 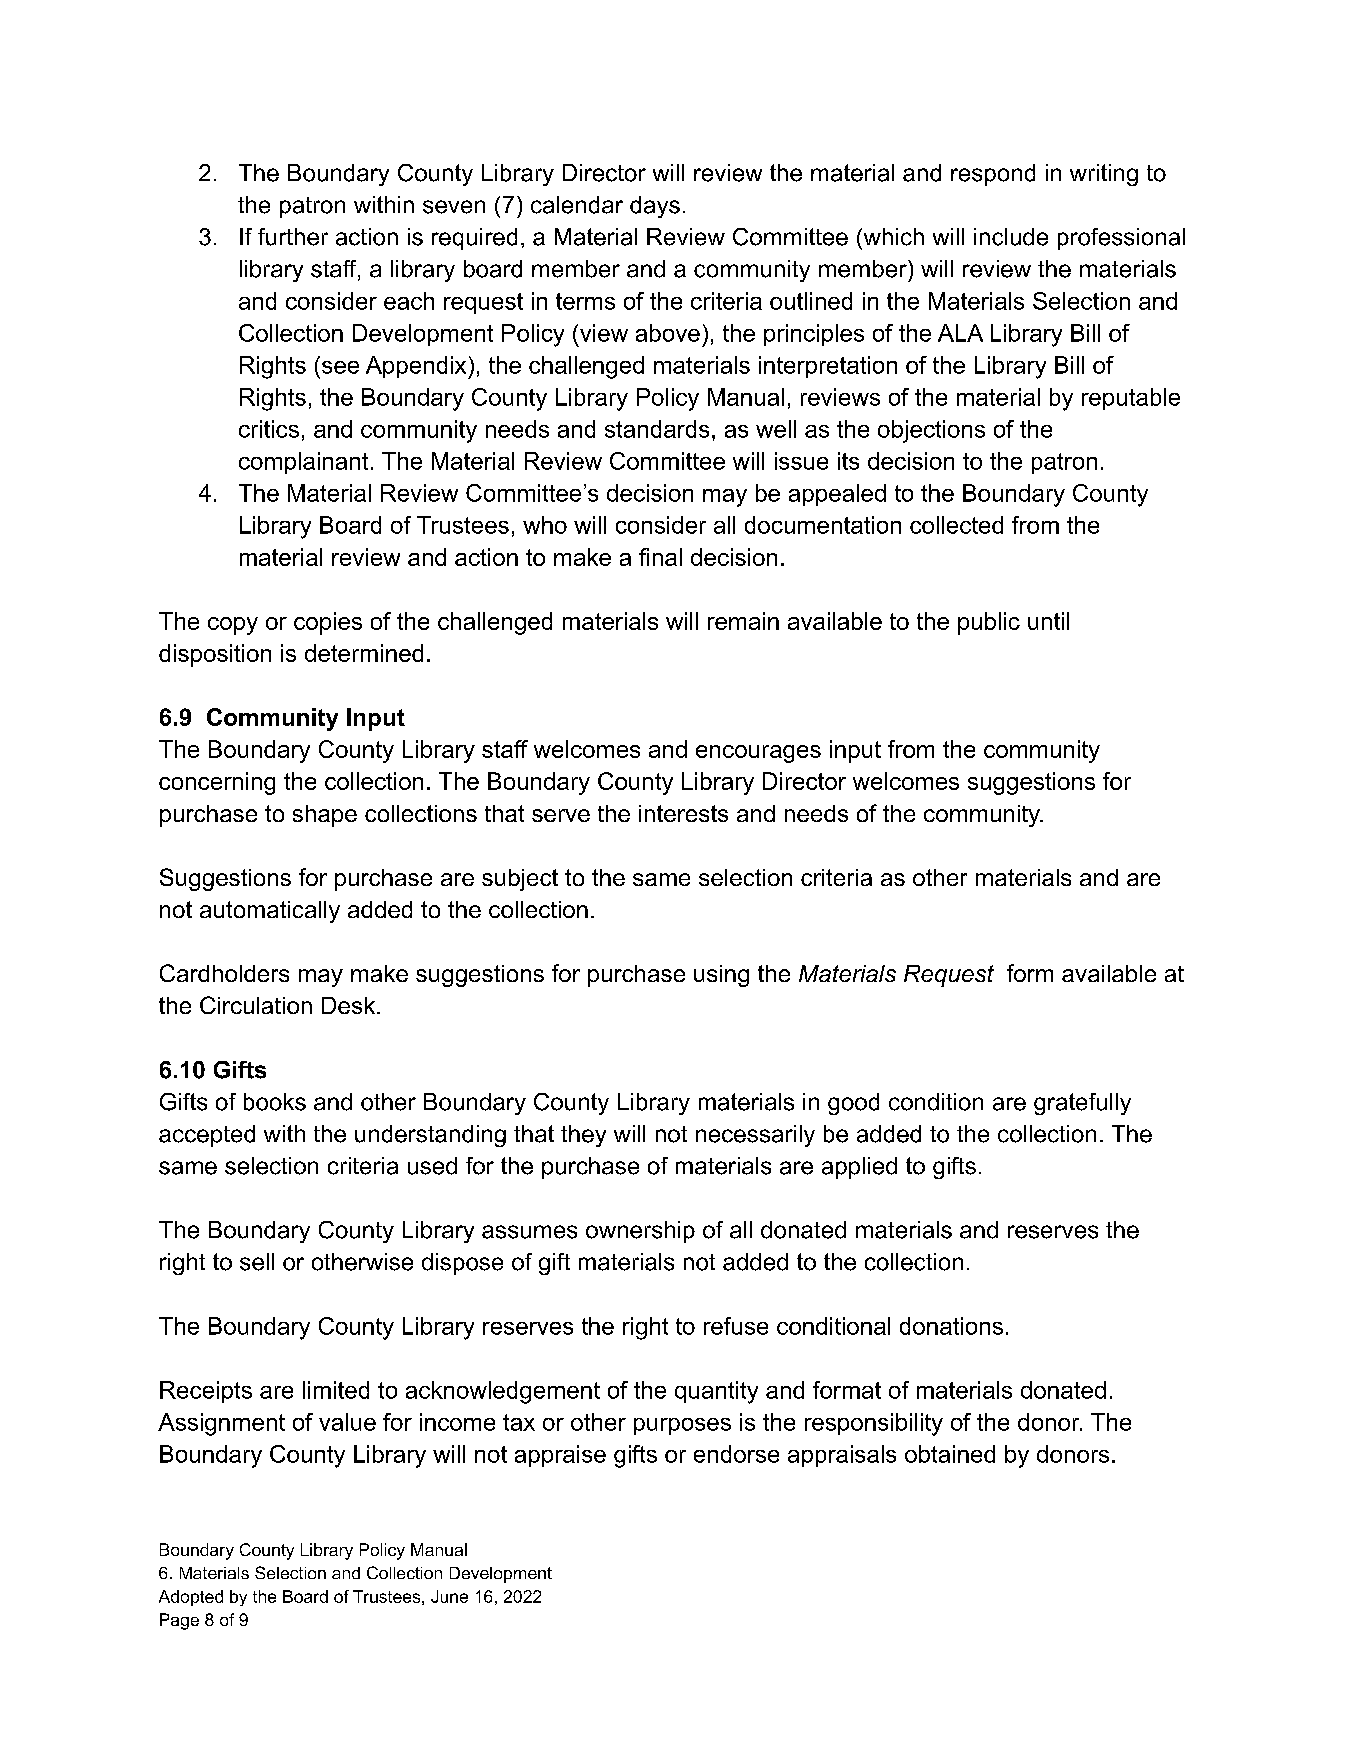 What do you see at coordinates (191, 1598) in the image?
I see `Adopted` at bounding box center [191, 1598].
